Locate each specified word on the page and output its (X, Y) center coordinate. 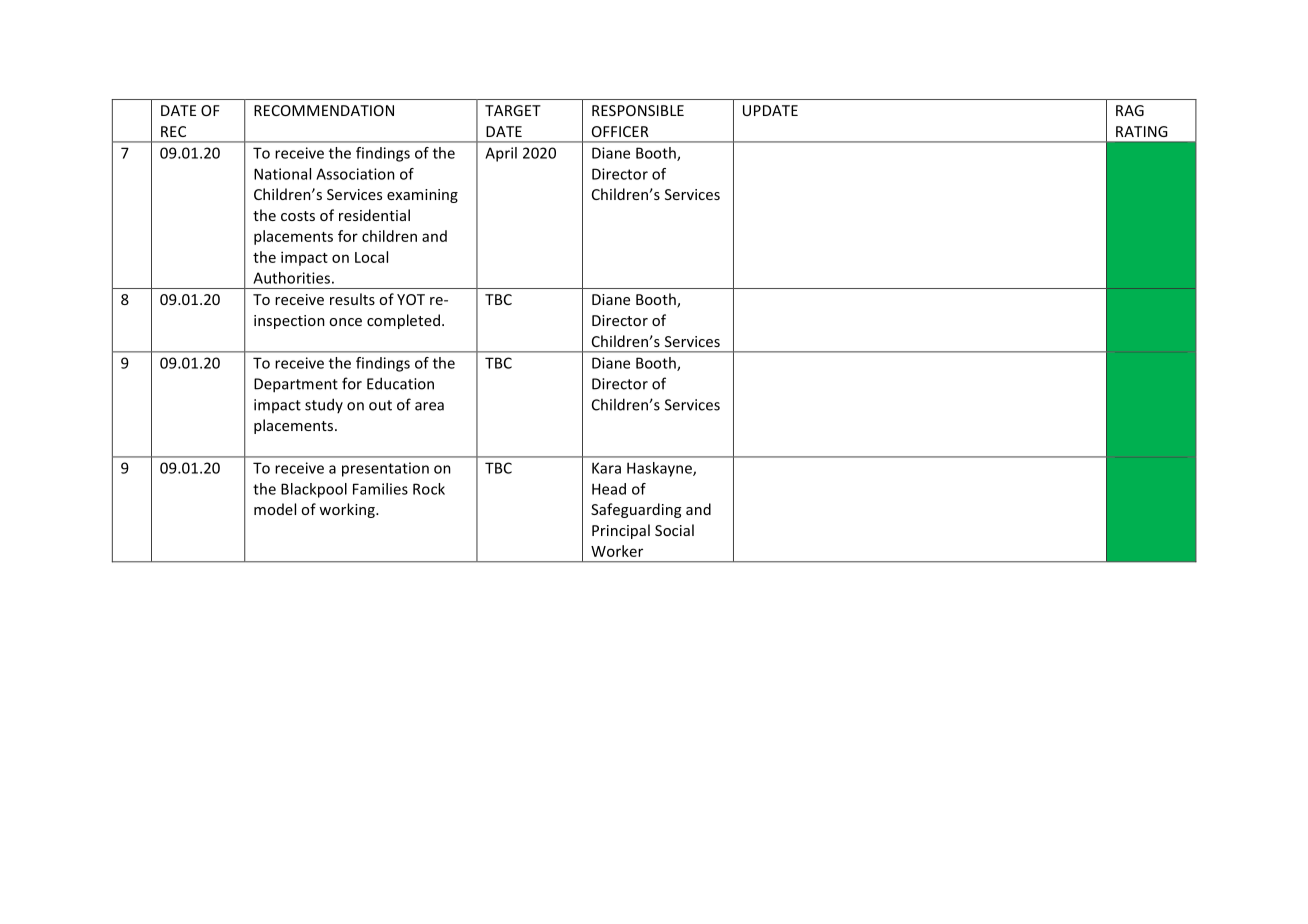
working (348, 510)
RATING (1142, 131)
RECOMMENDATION (324, 110)
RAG (1130, 110)
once (345, 322)
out (380, 405)
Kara (606, 468)
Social (674, 530)
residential (374, 215)
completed (403, 321)
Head (609, 489)
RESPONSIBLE (638, 110)
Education (400, 383)
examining (422, 196)
